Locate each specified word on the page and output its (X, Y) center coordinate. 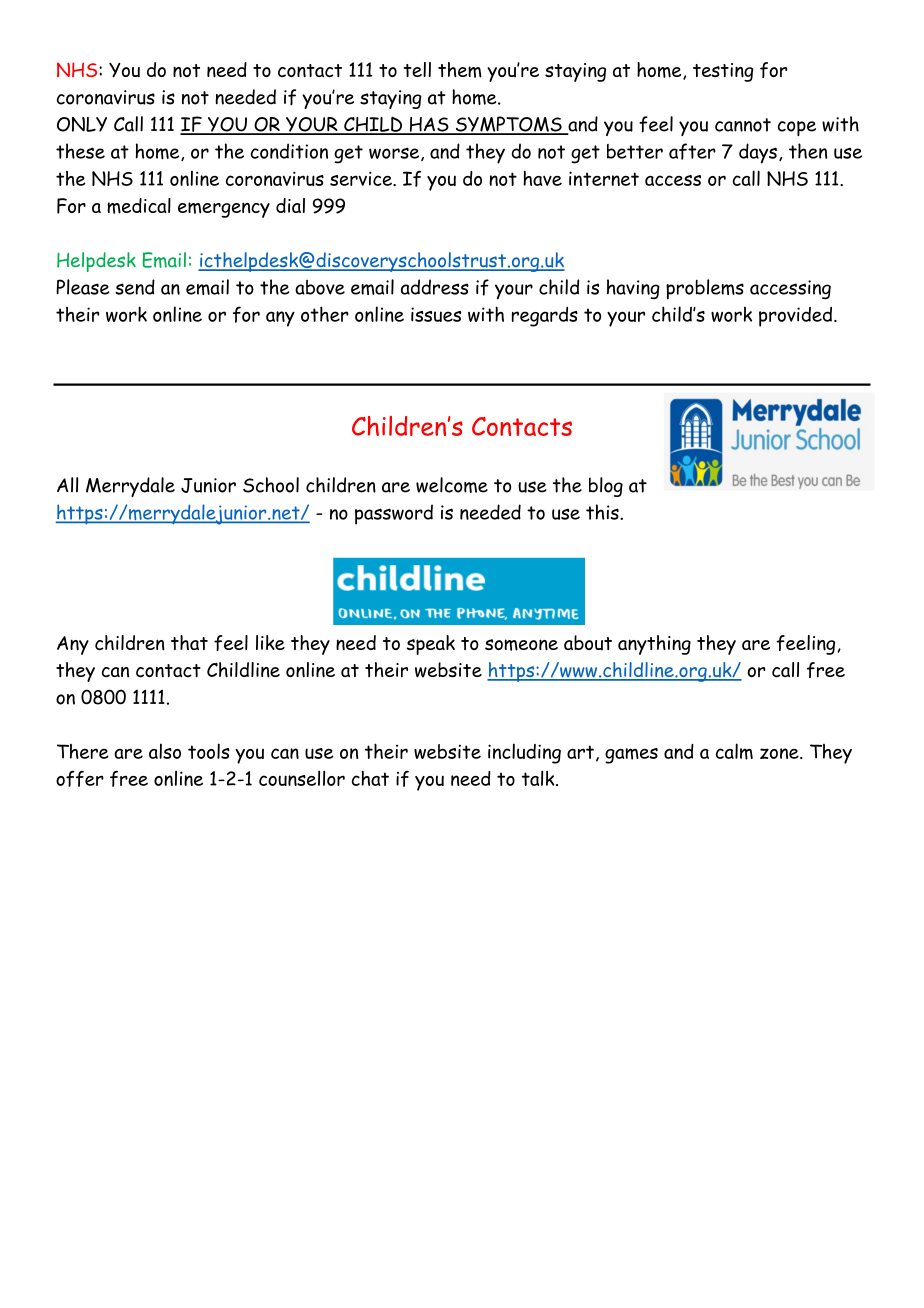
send (135, 287)
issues (436, 314)
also (165, 751)
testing (723, 72)
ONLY (82, 124)
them (460, 70)
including (524, 753)
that (189, 642)
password (394, 514)
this (603, 512)
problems (705, 289)
